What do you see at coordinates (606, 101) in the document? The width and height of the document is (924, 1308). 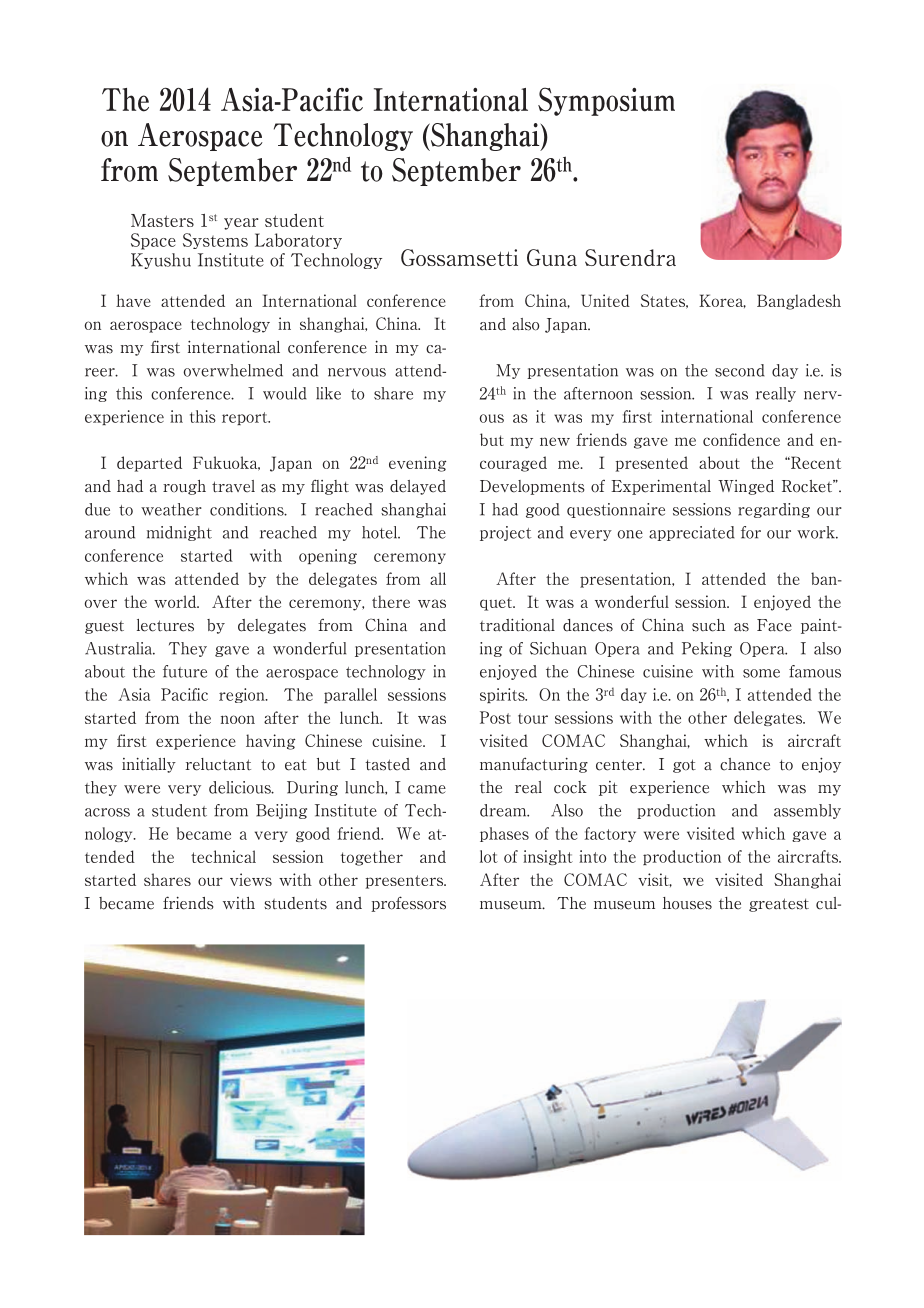 I see `Symposium` at bounding box center [606, 101].
